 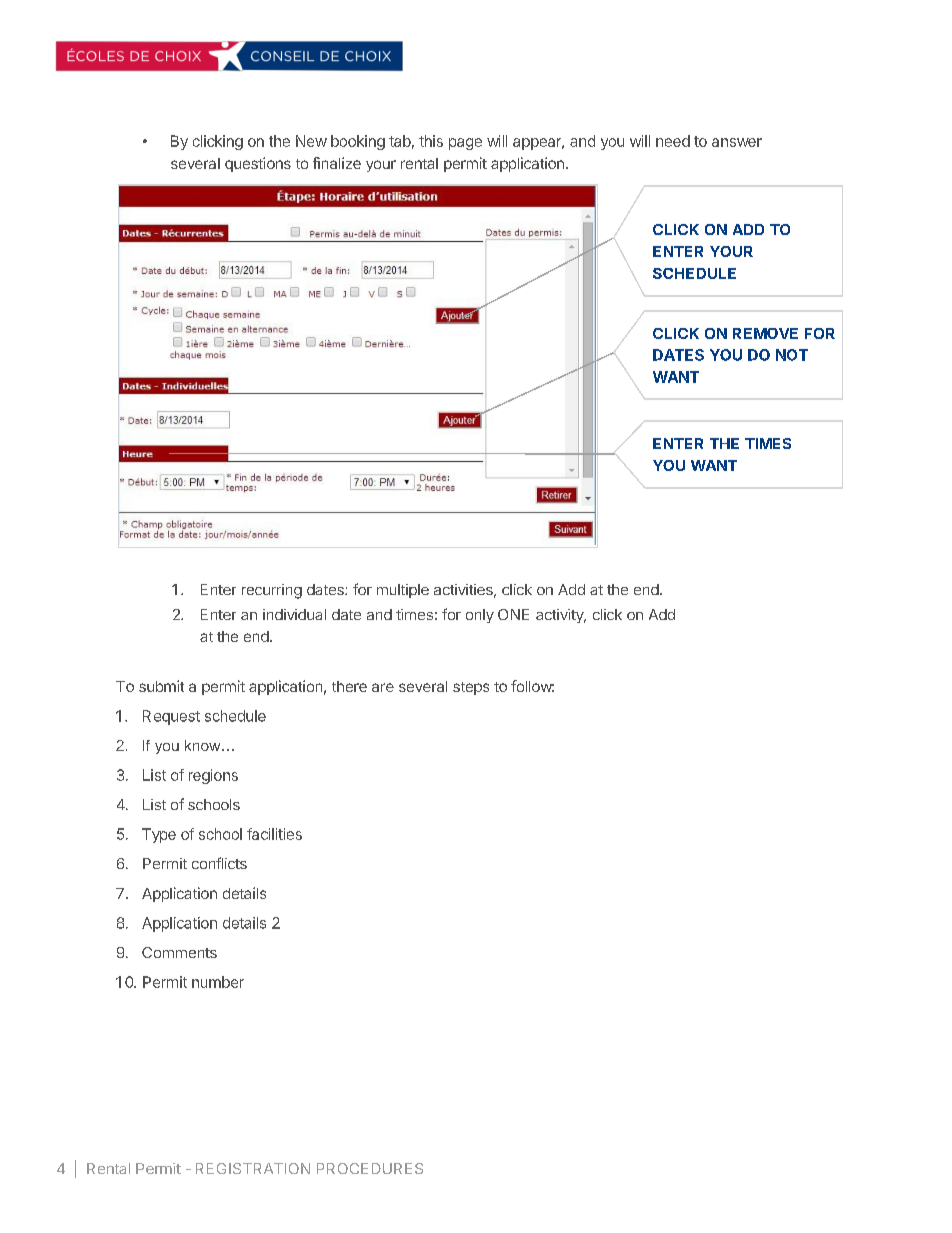 What do you see at coordinates (253, 1168) in the screenshot?
I see `REGISTRATION` at bounding box center [253, 1168].
